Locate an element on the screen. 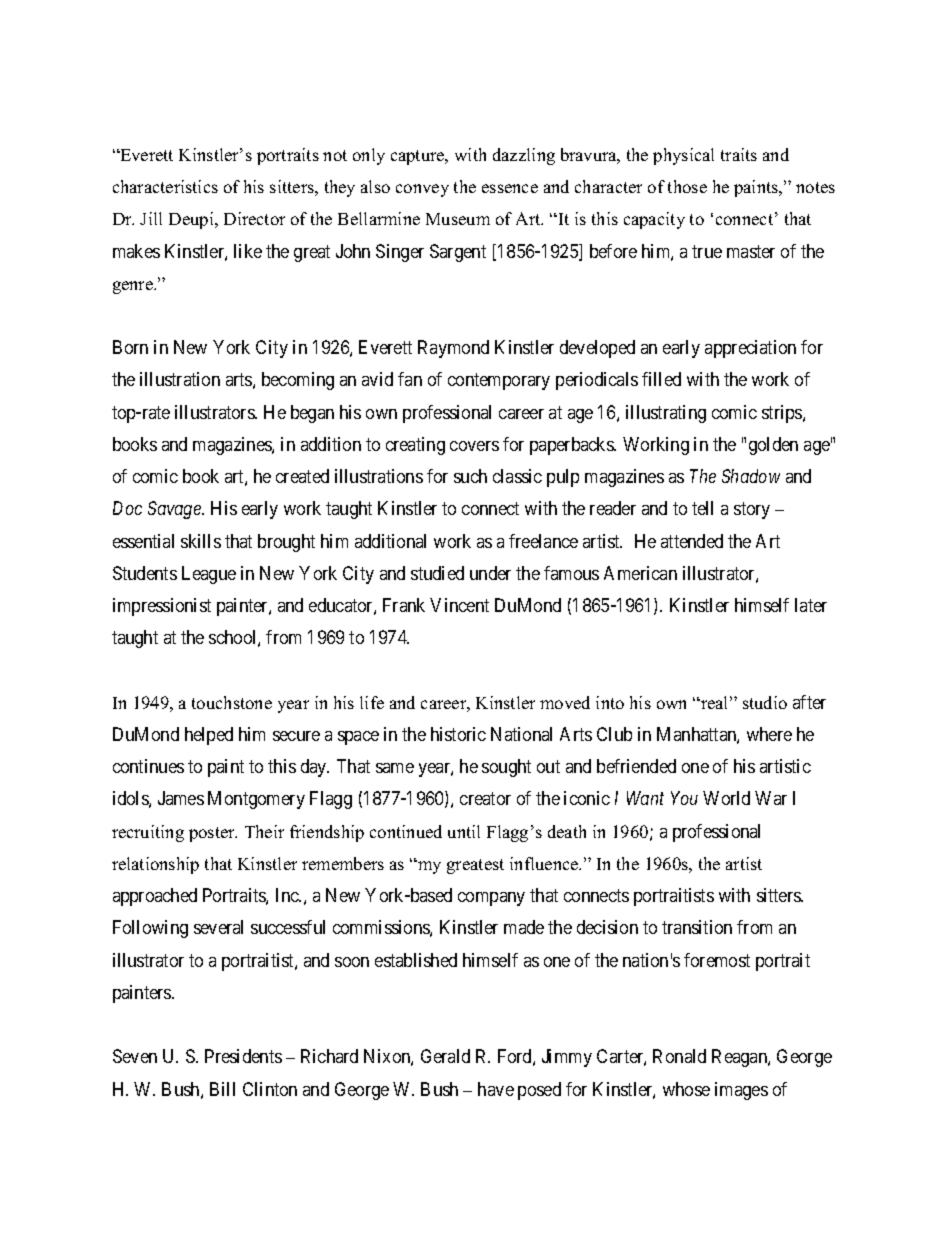 The height and width of the screenshot is (1233, 952). Shadow is located at coordinates (751, 476).
